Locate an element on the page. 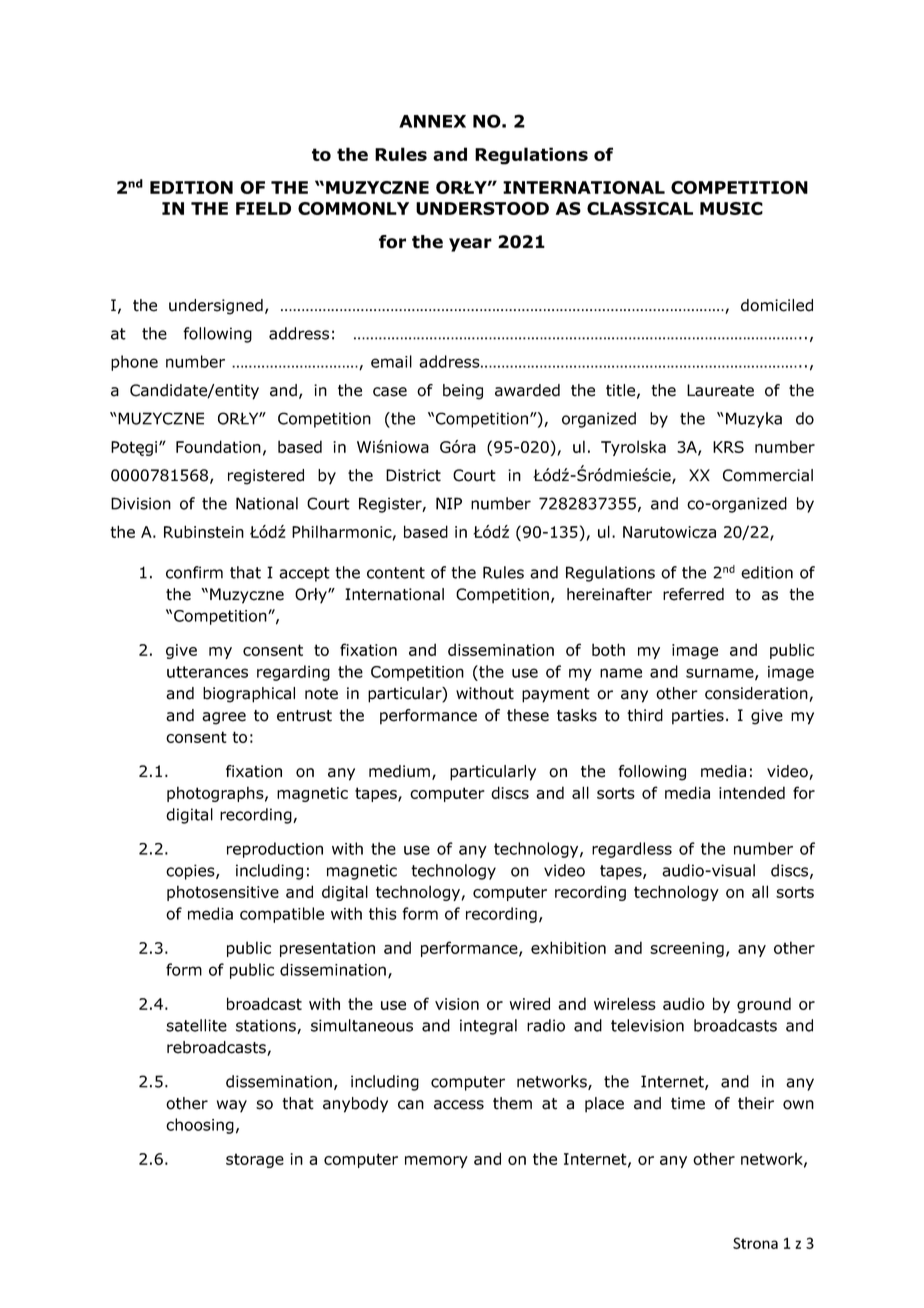 The image size is (924, 1308). Strona is located at coordinates (755, 1243).
